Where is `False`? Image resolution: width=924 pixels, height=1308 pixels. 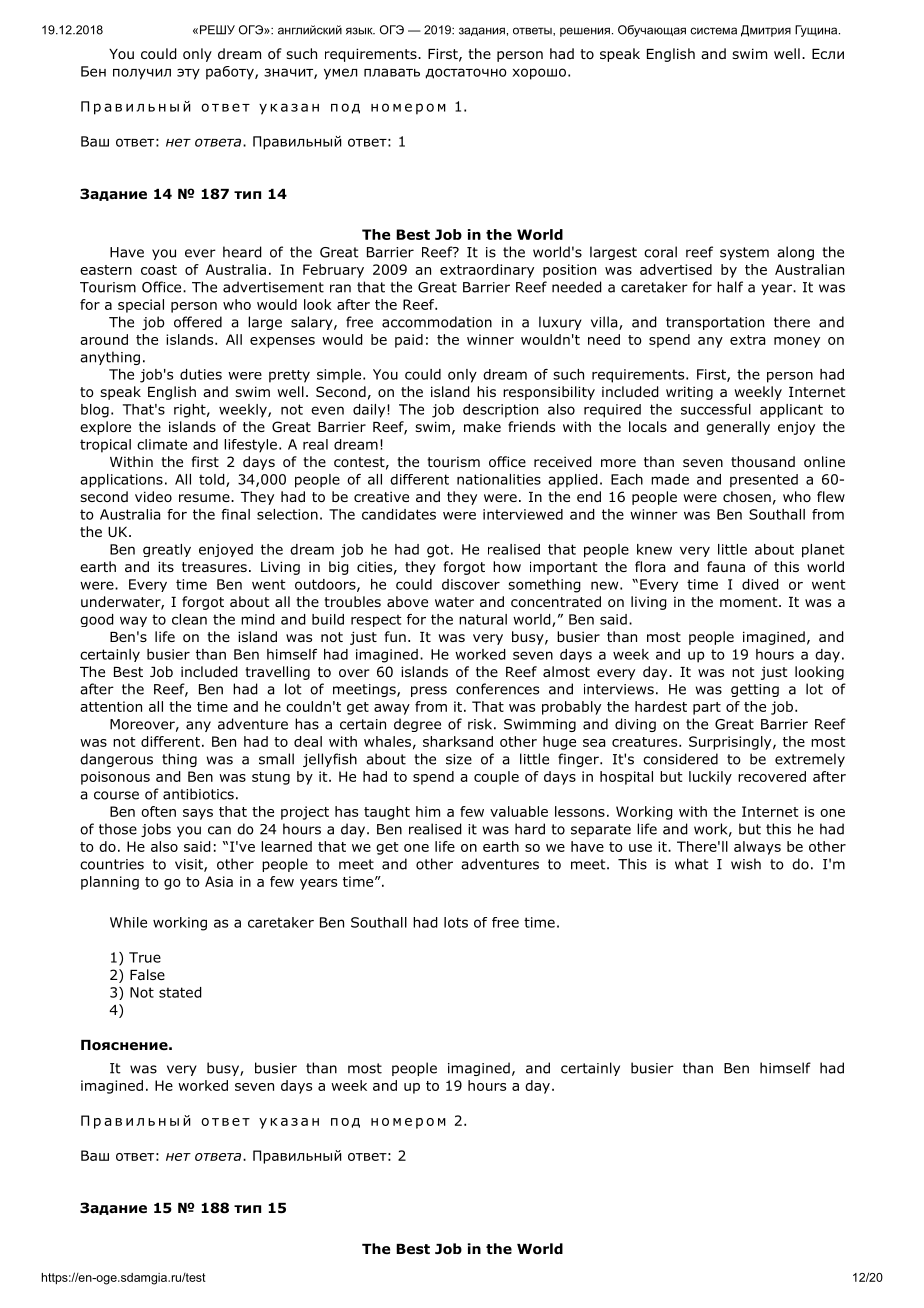
False is located at coordinates (147, 974).
